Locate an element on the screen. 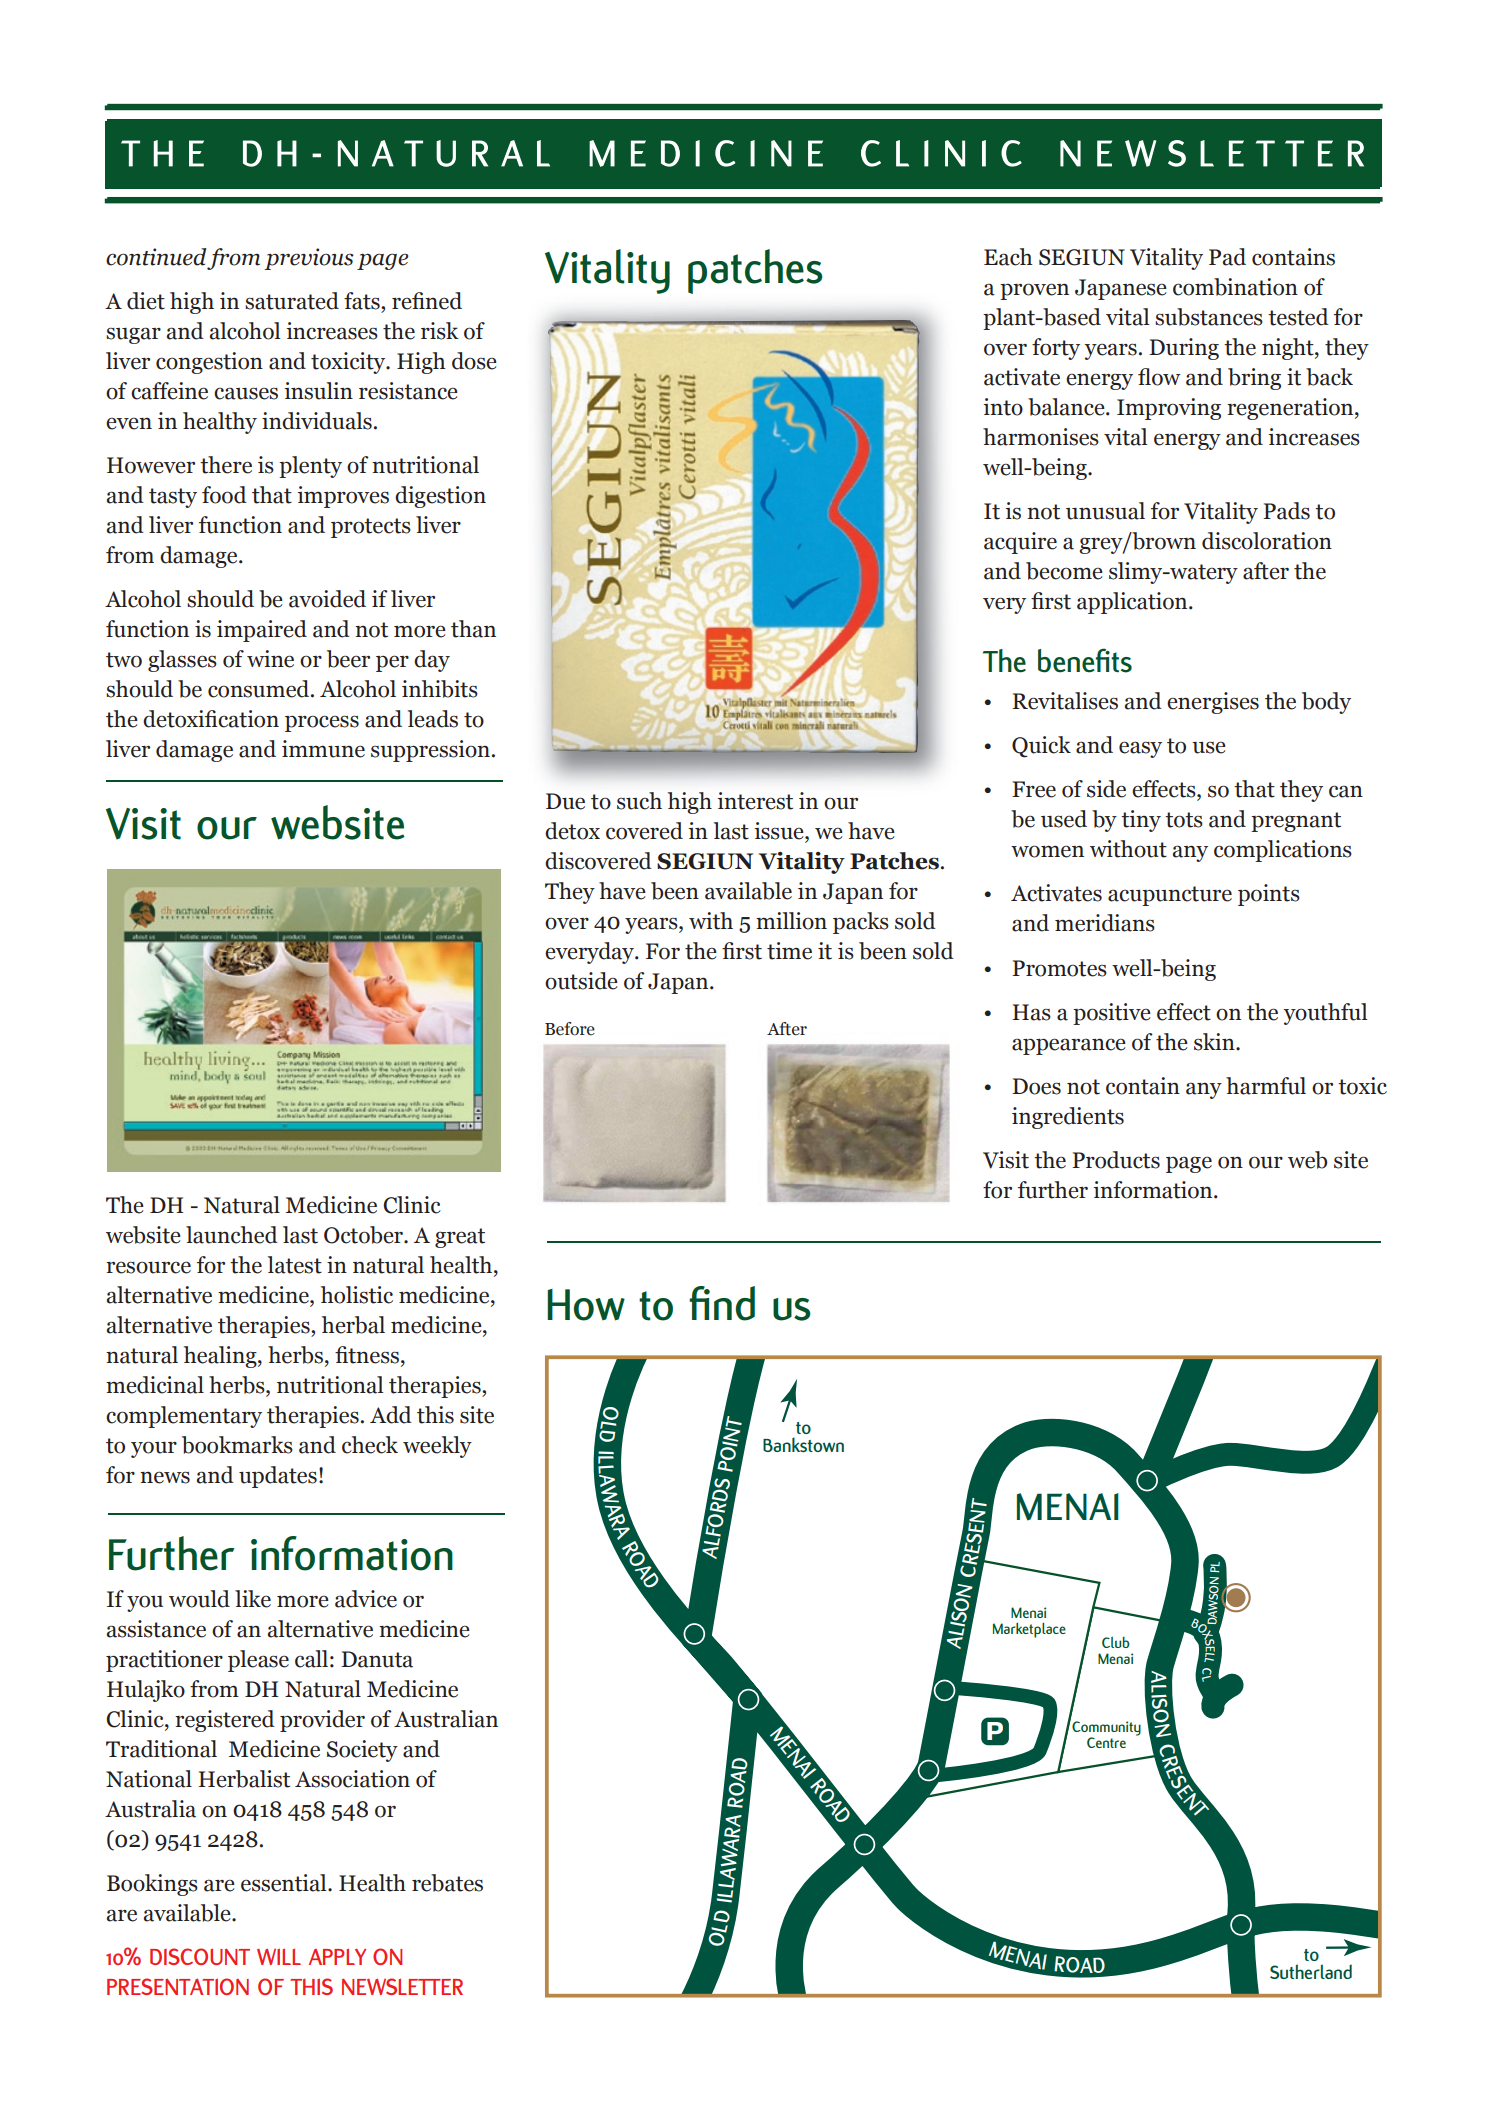 This screenshot has width=1487, height=2103. rebates is located at coordinates (447, 1883).
